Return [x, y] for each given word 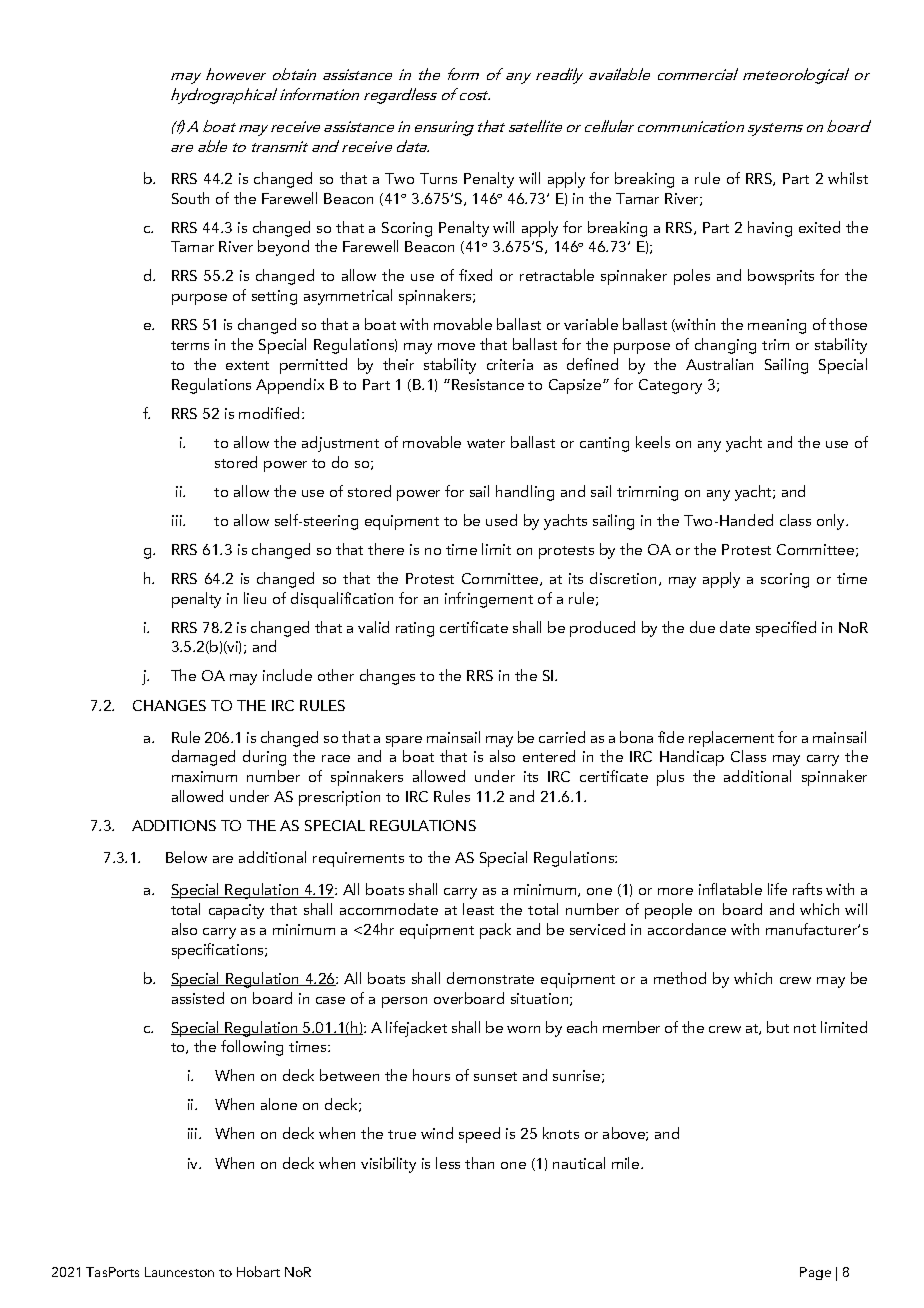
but [778, 1027]
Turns [438, 178]
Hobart [258, 1271]
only [832, 522]
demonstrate [490, 978]
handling [525, 493]
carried [562, 737]
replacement [731, 739]
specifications [219, 951]
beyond [283, 248]
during [264, 758]
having [770, 229]
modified [271, 413]
